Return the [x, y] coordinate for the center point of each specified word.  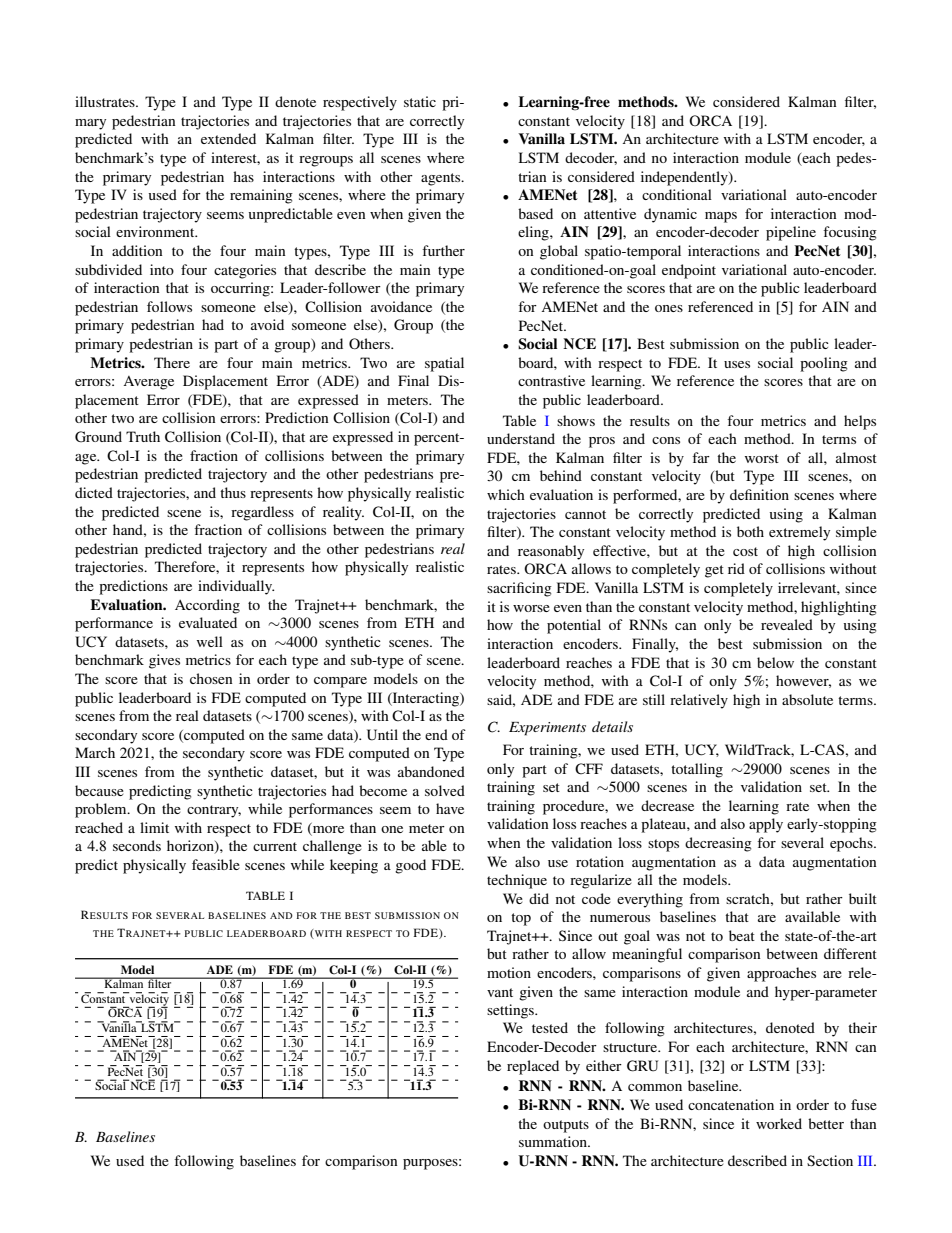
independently [685, 178]
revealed [787, 624]
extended [228, 138]
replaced [533, 1067]
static [420, 101]
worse [531, 608]
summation [554, 1141]
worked [779, 1123]
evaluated [208, 622]
